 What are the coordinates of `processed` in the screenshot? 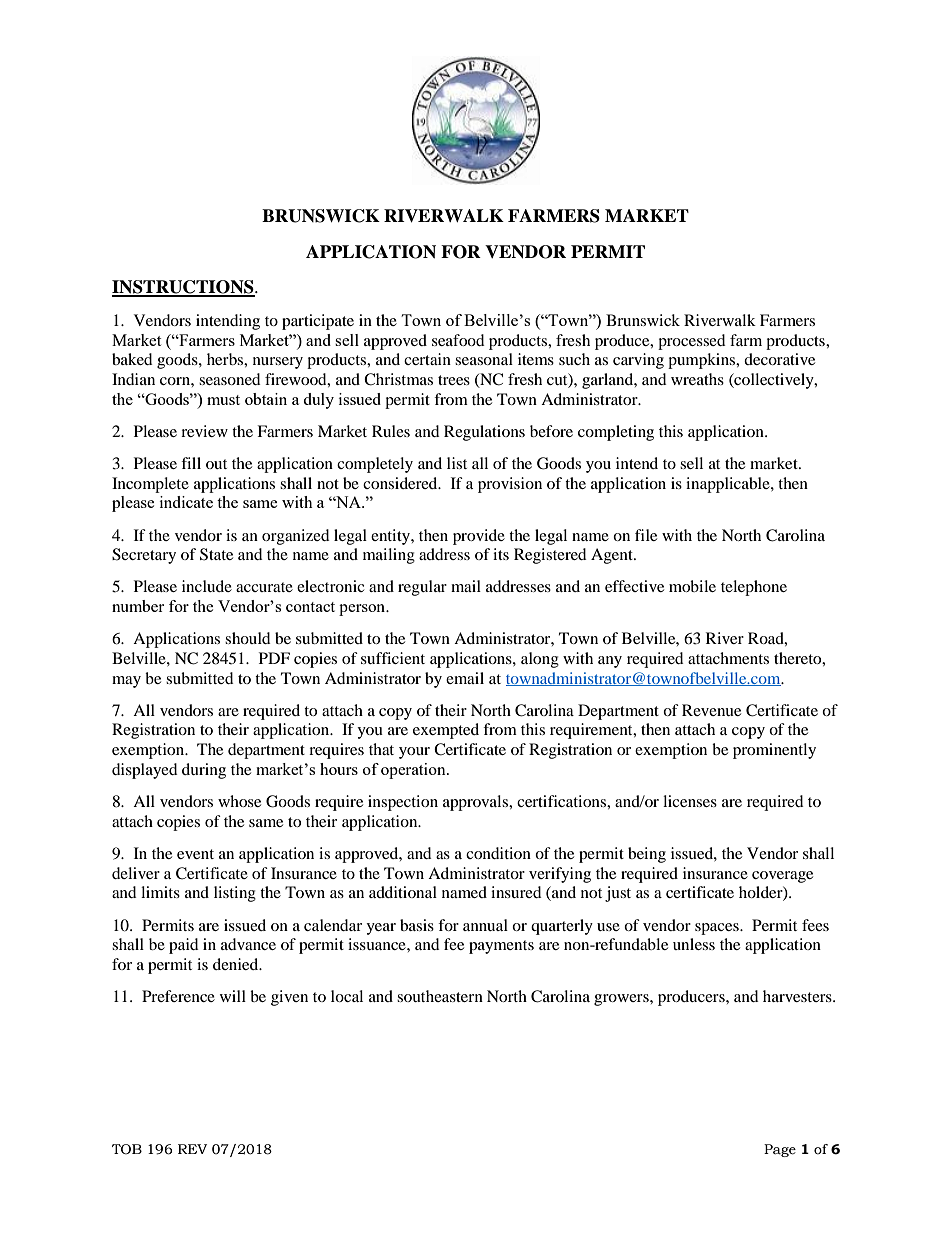 It's located at (692, 342).
